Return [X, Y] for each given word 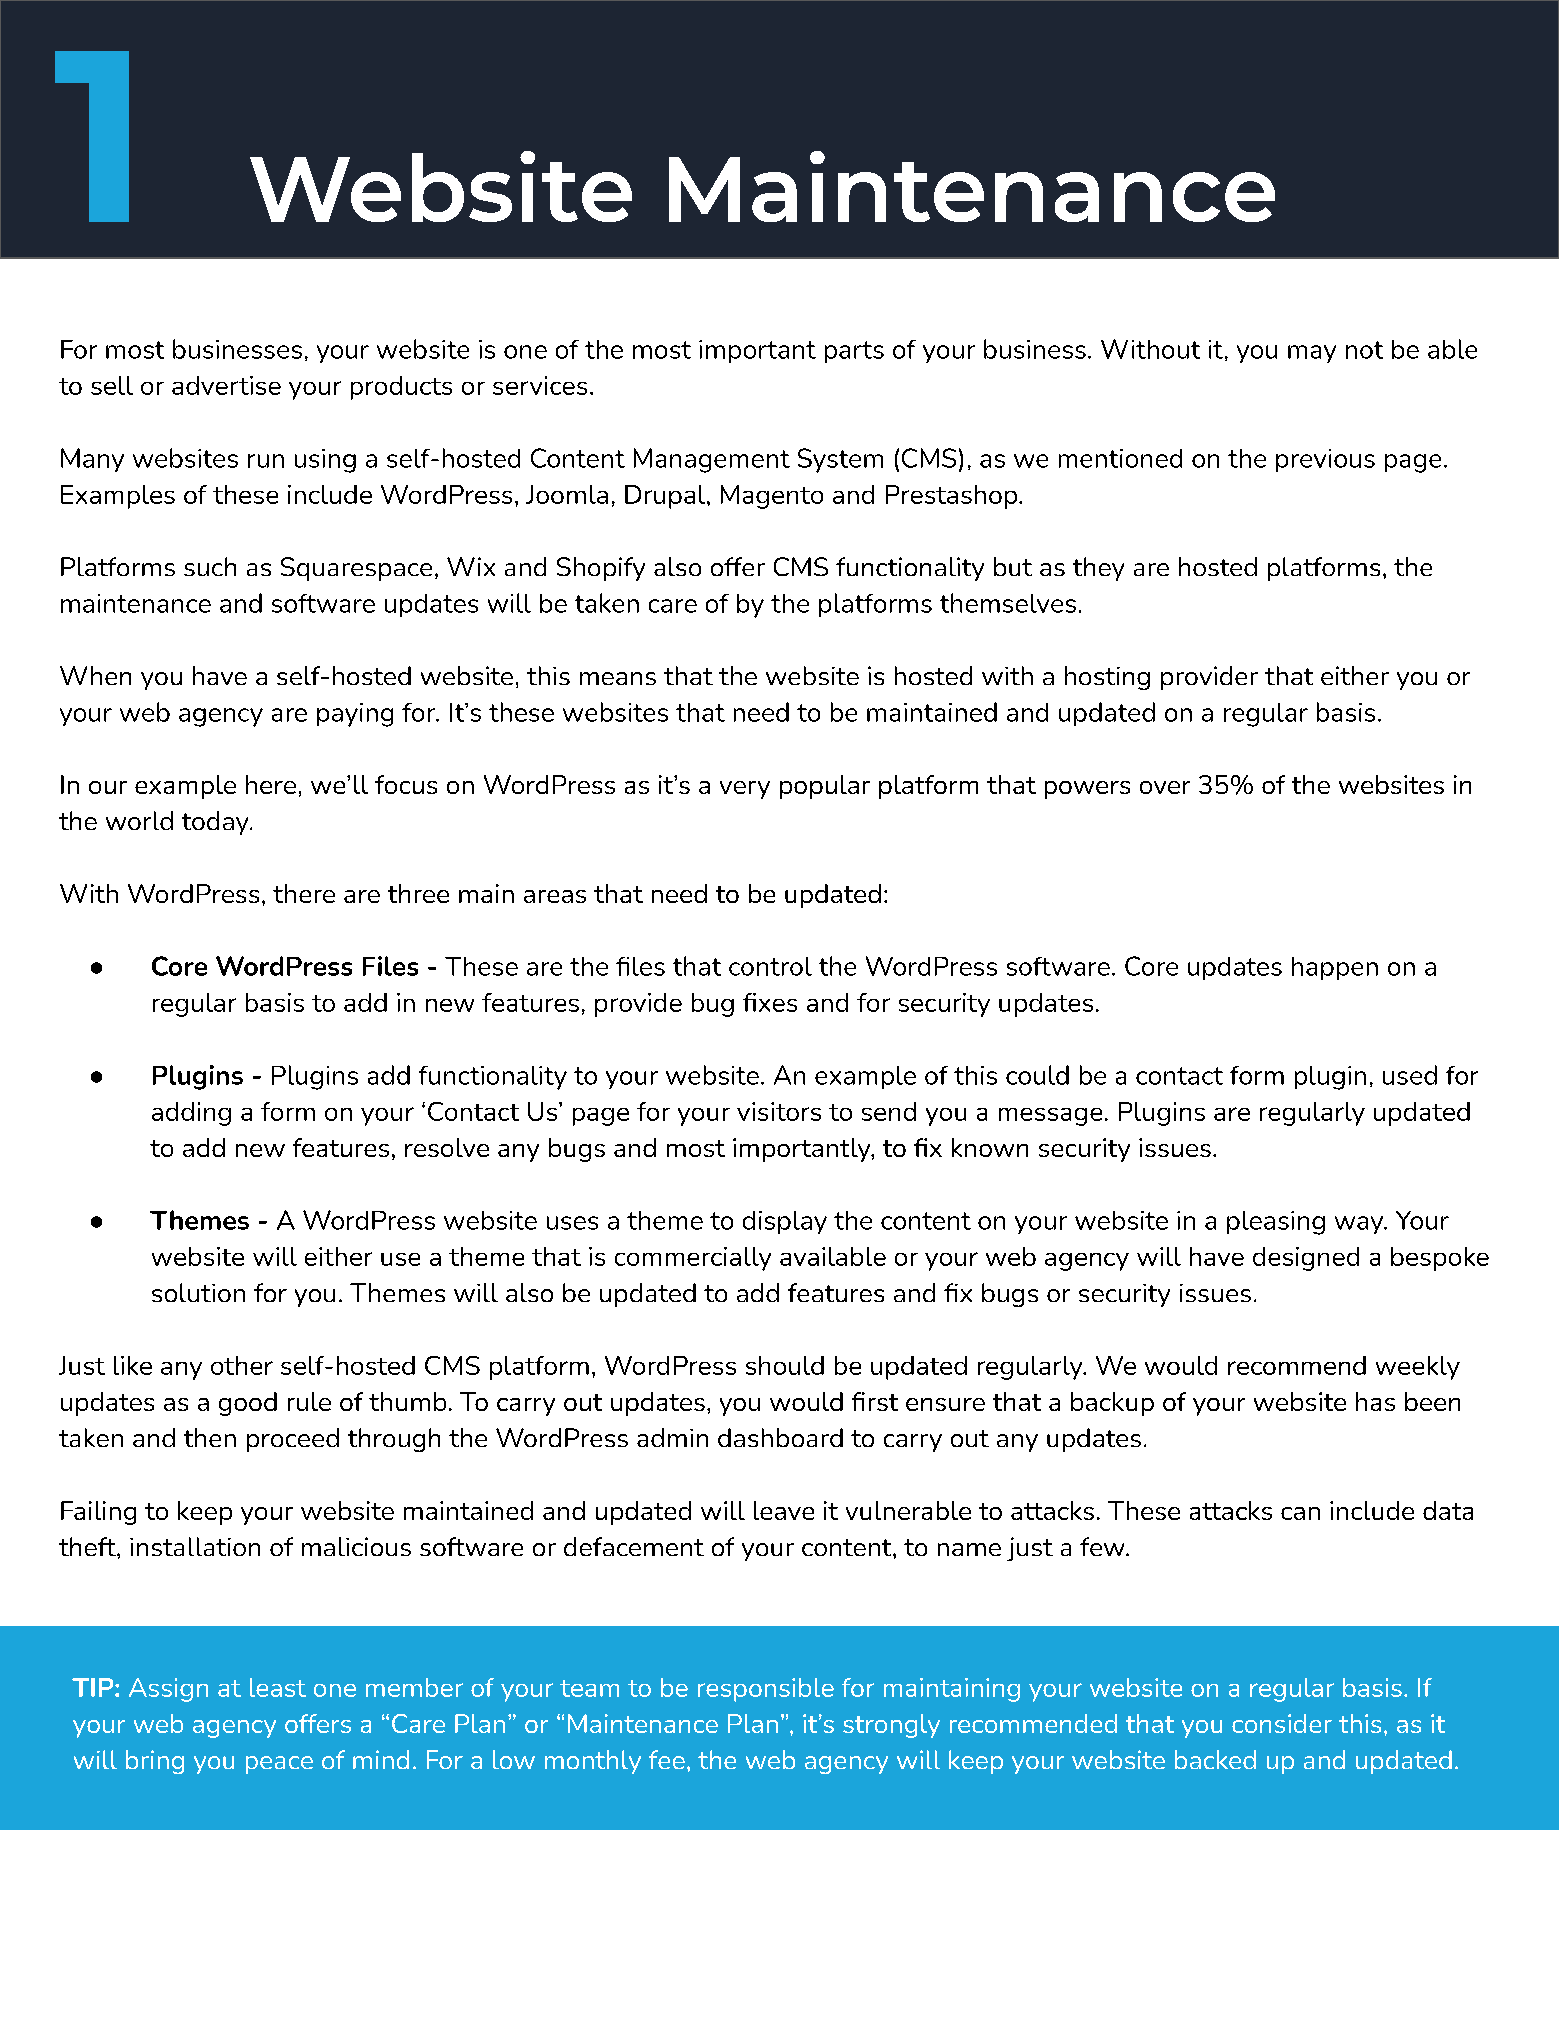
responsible [766, 1690]
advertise [226, 385]
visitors [779, 1111]
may [1312, 354]
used [1410, 1075]
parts [854, 352]
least [278, 1687]
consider [1282, 1723]
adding [191, 1114]
